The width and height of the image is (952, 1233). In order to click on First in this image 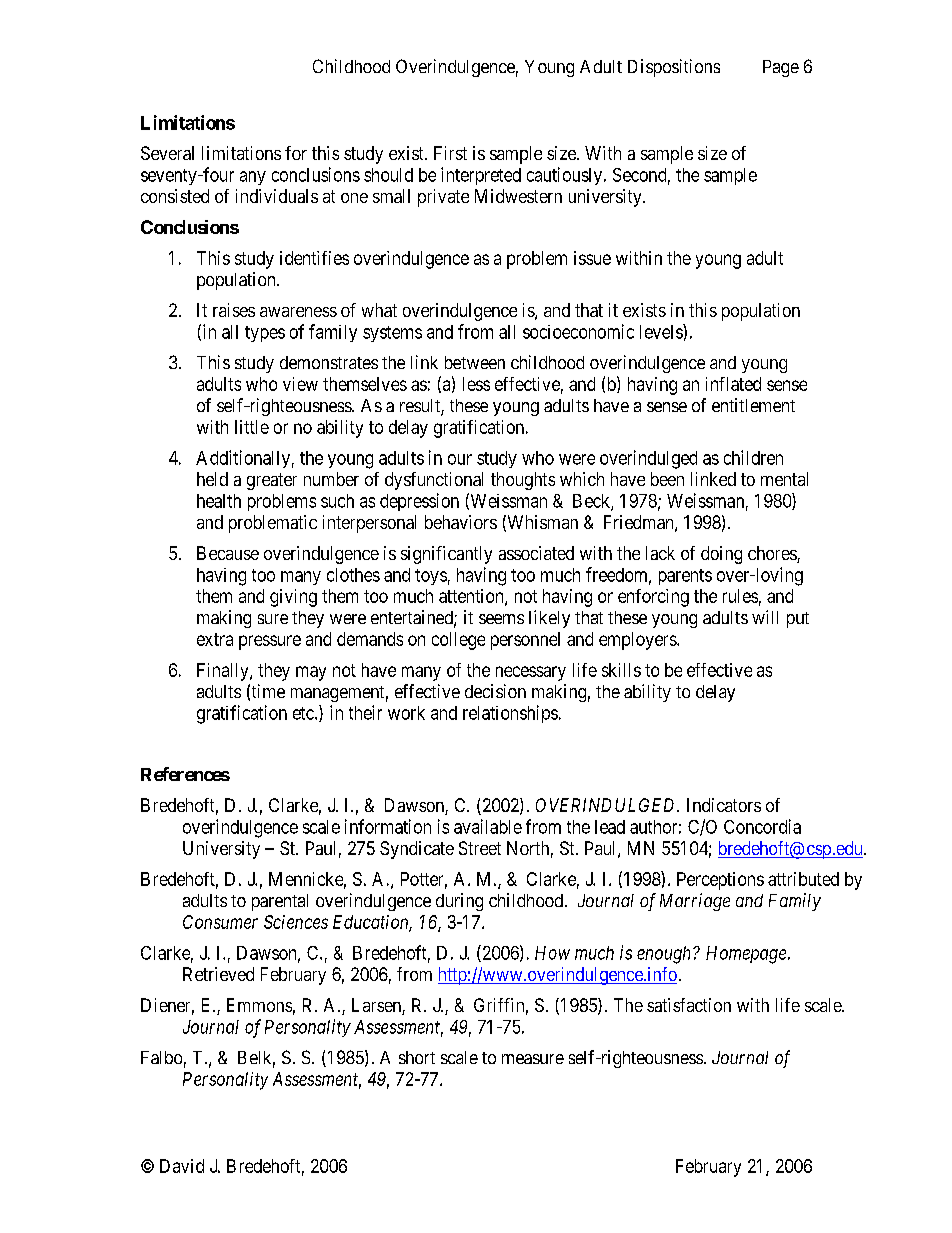, I will do `click(450, 153)`.
